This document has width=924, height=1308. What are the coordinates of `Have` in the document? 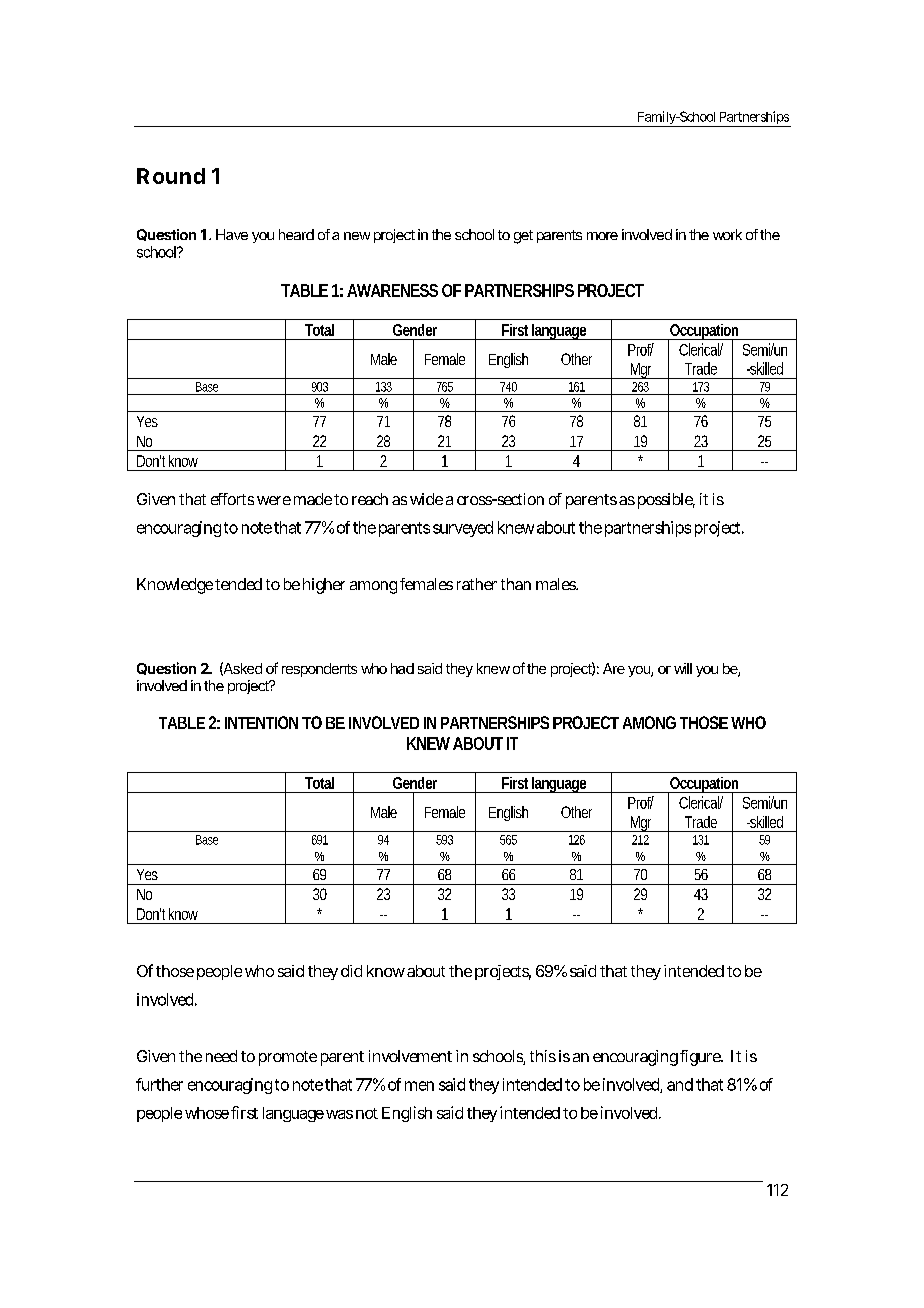 It's located at (232, 234).
